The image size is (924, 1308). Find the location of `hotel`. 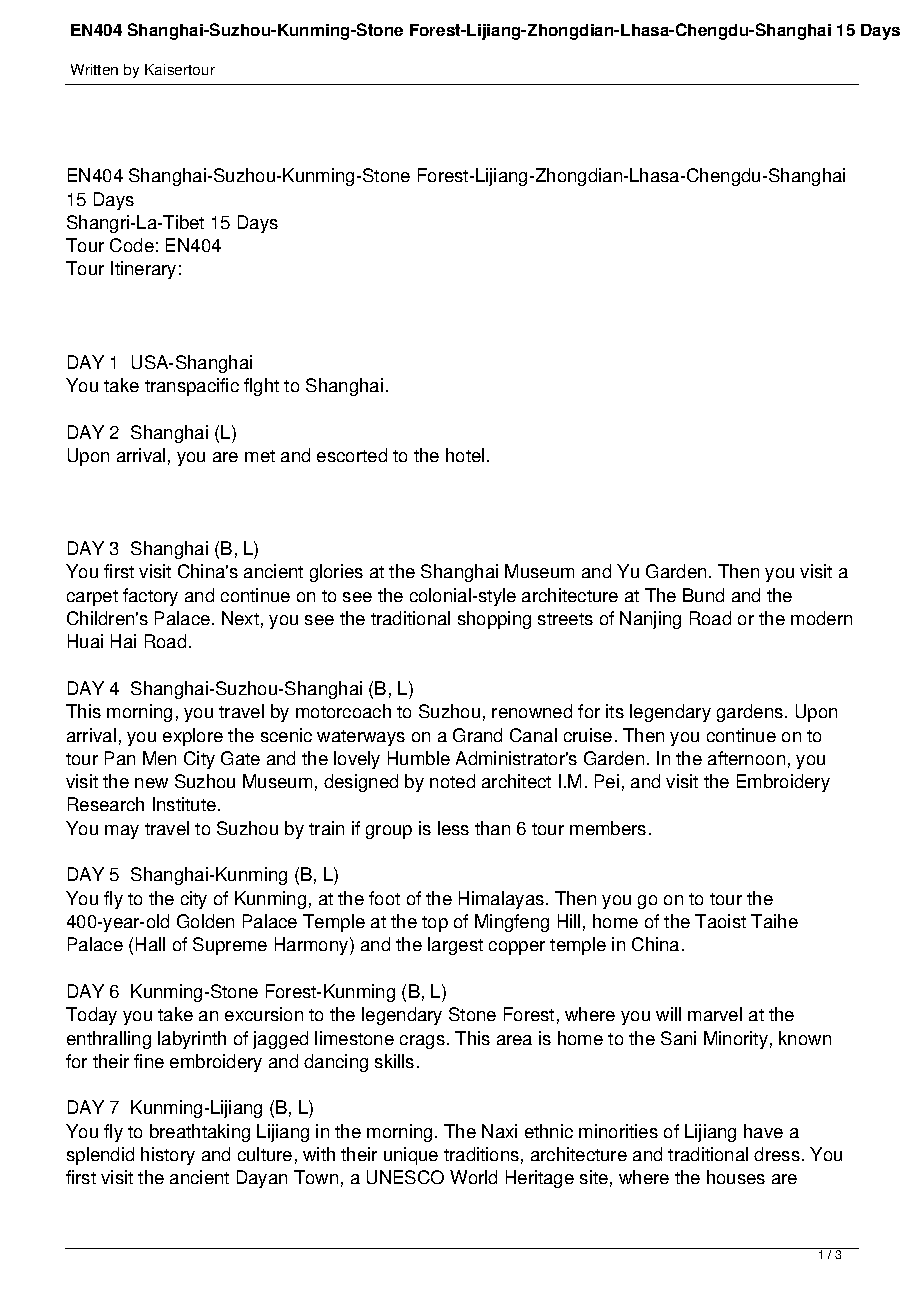

hotel is located at coordinates (465, 455).
